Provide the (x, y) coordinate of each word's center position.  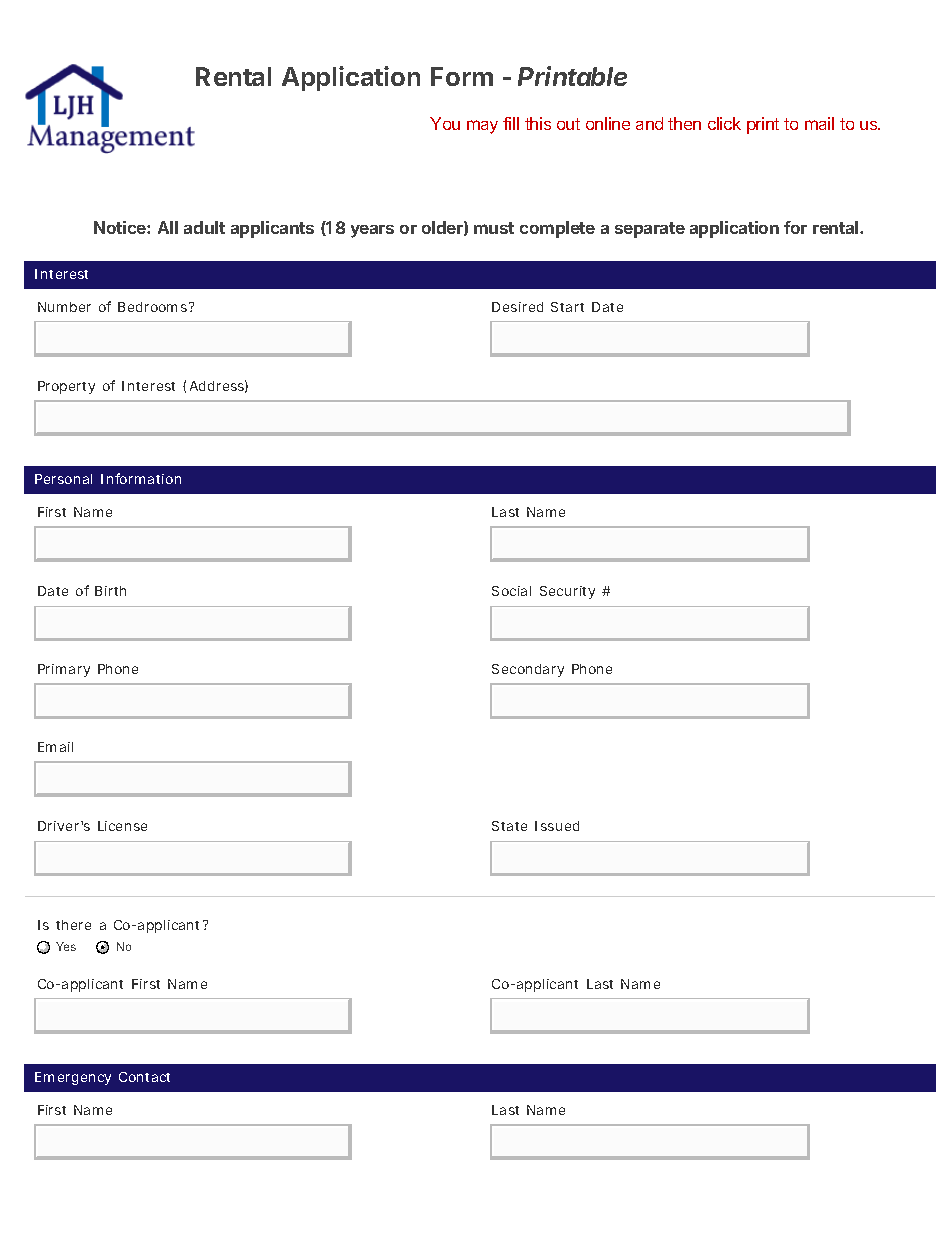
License (122, 826)
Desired (517, 307)
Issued (557, 826)
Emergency (73, 1078)
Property (66, 387)
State (509, 826)
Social (511, 591)
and (649, 123)
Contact (144, 1077)
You (445, 123)
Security (567, 592)
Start (567, 307)
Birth (110, 591)
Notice (121, 227)
